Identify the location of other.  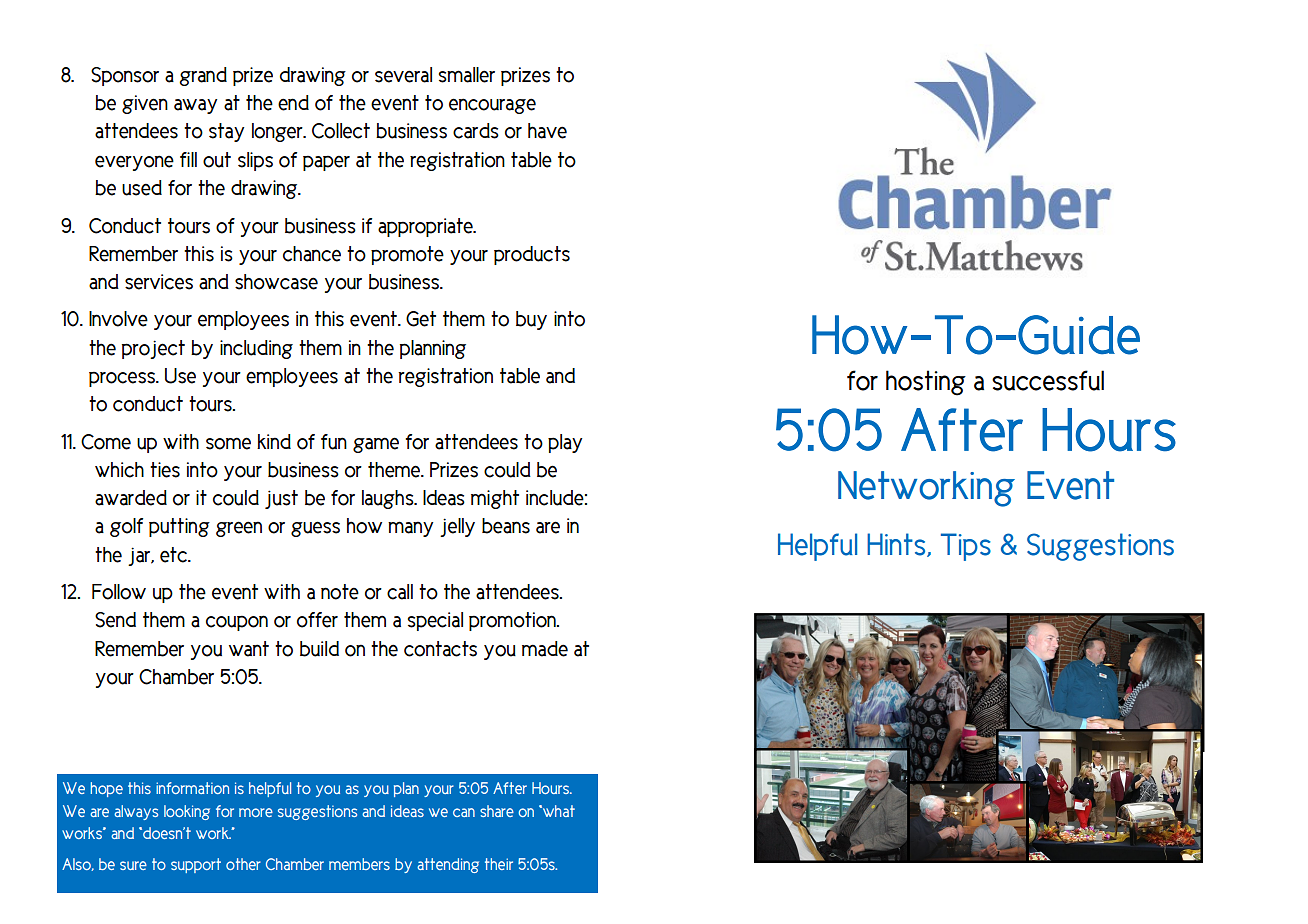
(243, 864).
